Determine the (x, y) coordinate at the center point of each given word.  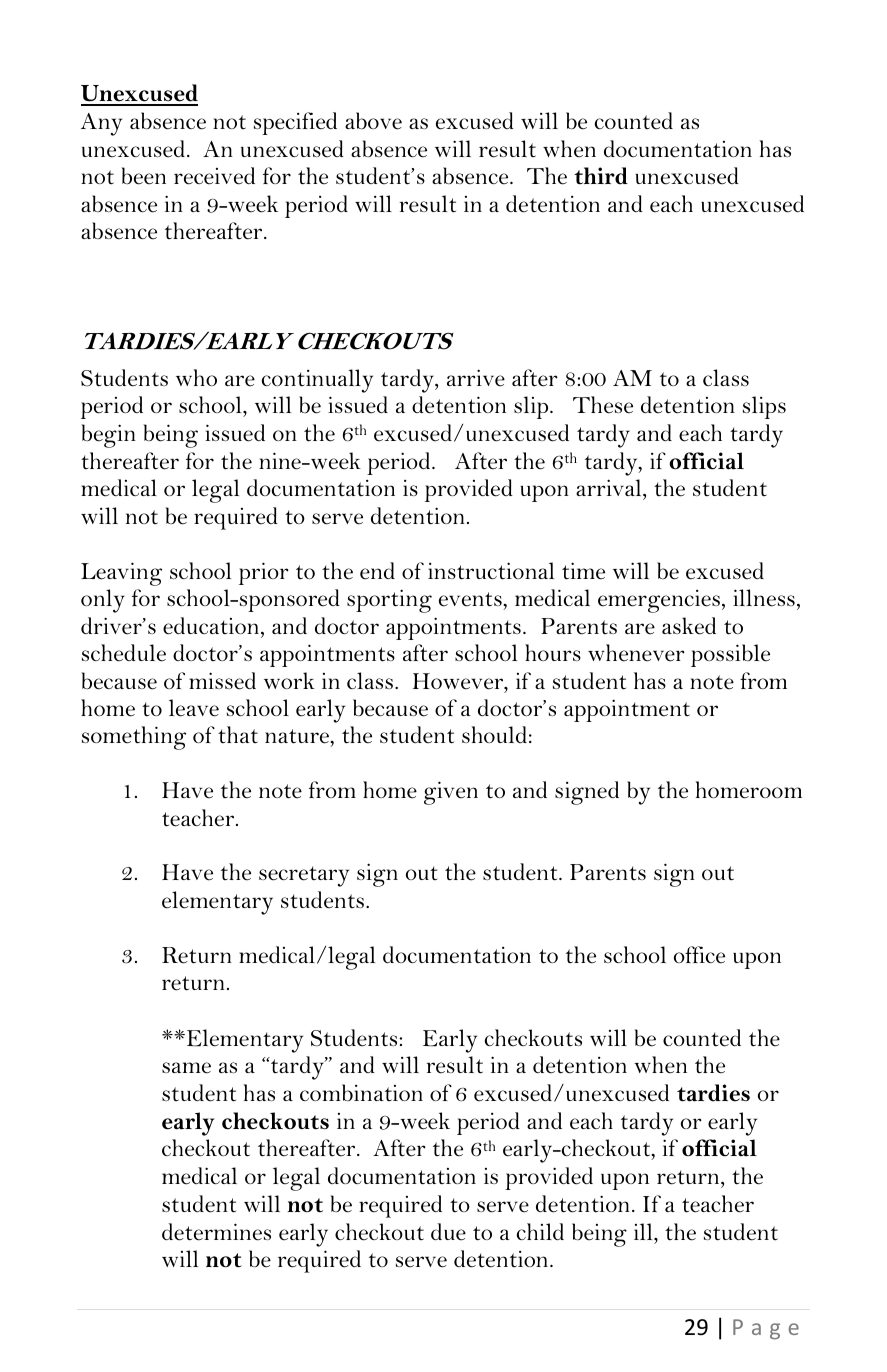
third (601, 176)
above (373, 121)
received (214, 176)
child (540, 1231)
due (448, 1232)
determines (216, 1232)
